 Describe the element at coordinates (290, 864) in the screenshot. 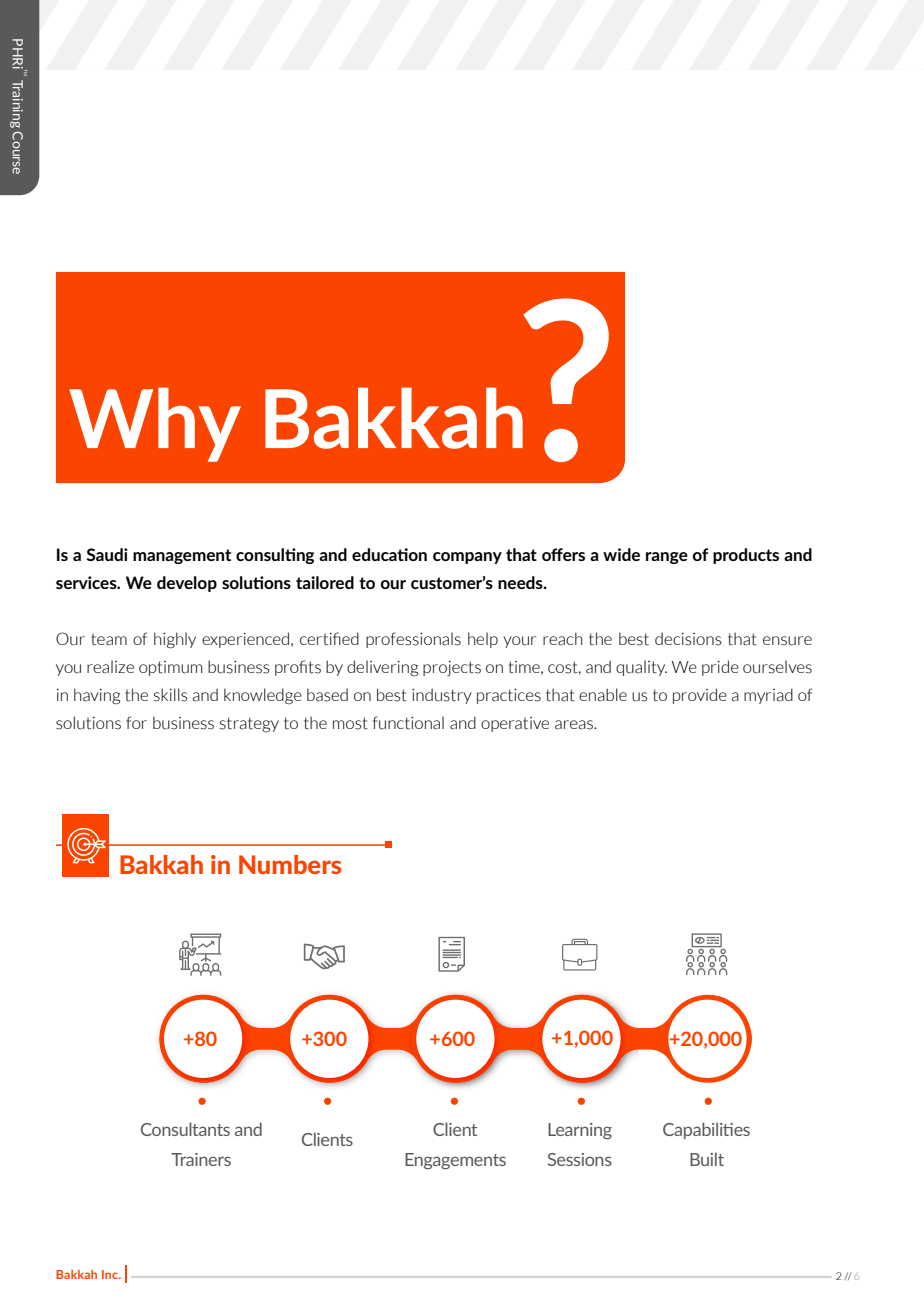

I see `Numbers` at that location.
